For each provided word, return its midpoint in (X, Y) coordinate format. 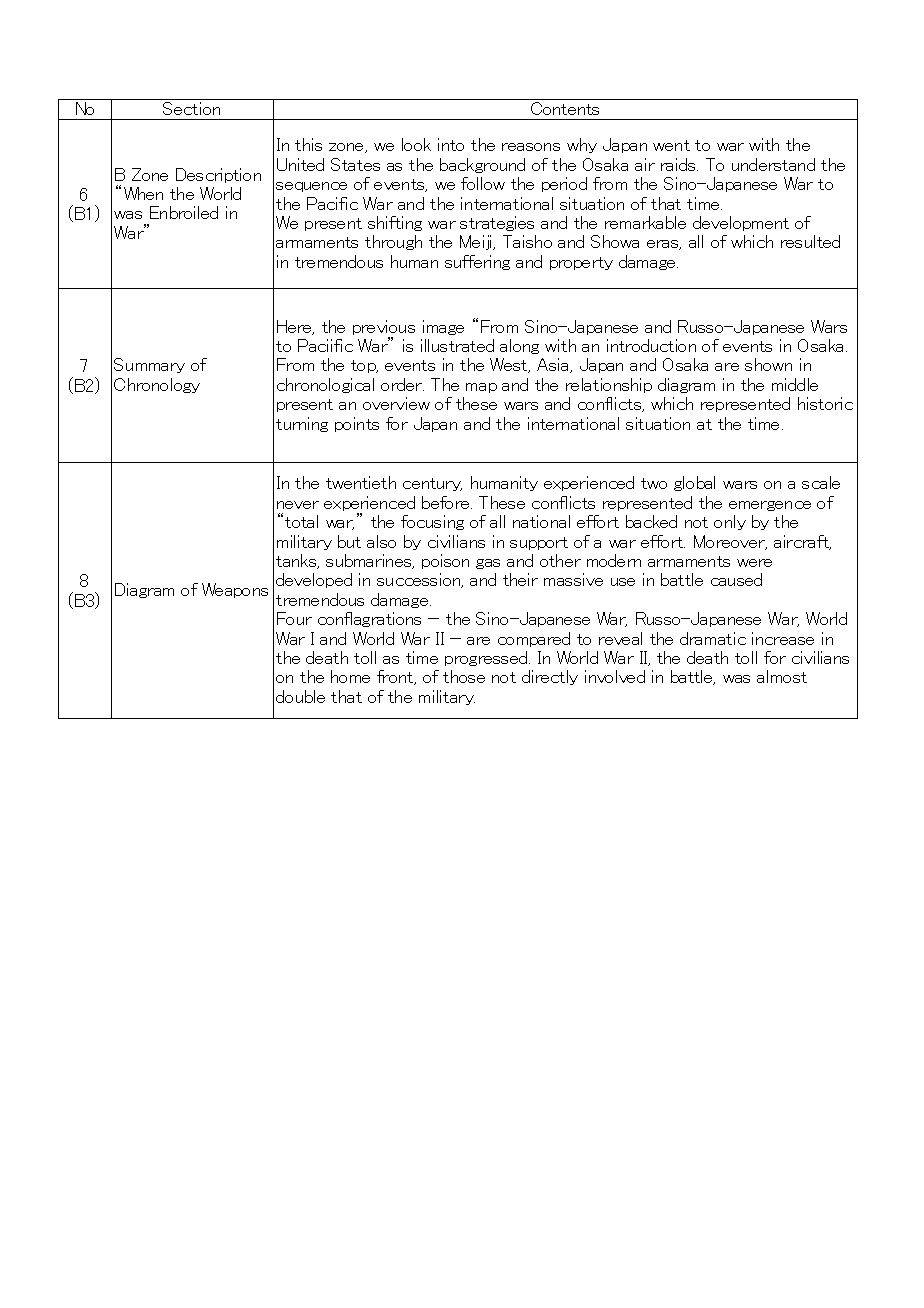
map (481, 388)
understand (773, 164)
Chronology (157, 385)
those (464, 676)
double (300, 696)
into (451, 144)
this (308, 144)
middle (795, 384)
